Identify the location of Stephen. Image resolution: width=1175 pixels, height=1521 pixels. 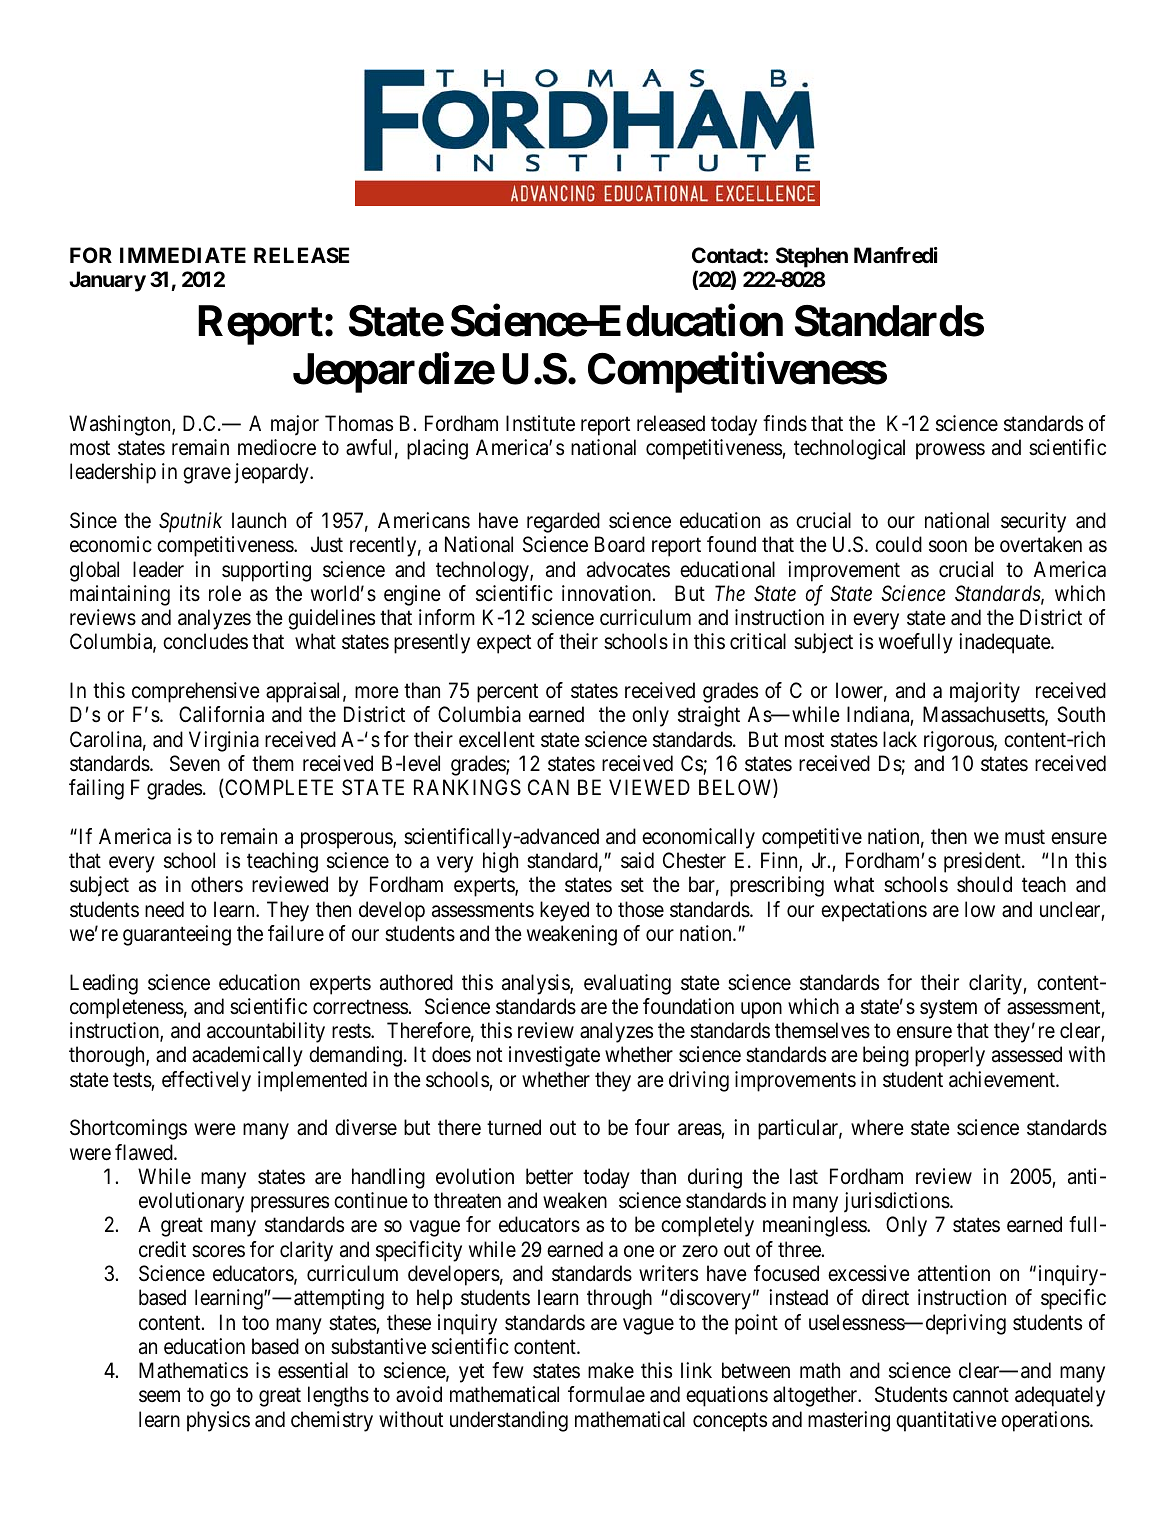
(812, 257).
